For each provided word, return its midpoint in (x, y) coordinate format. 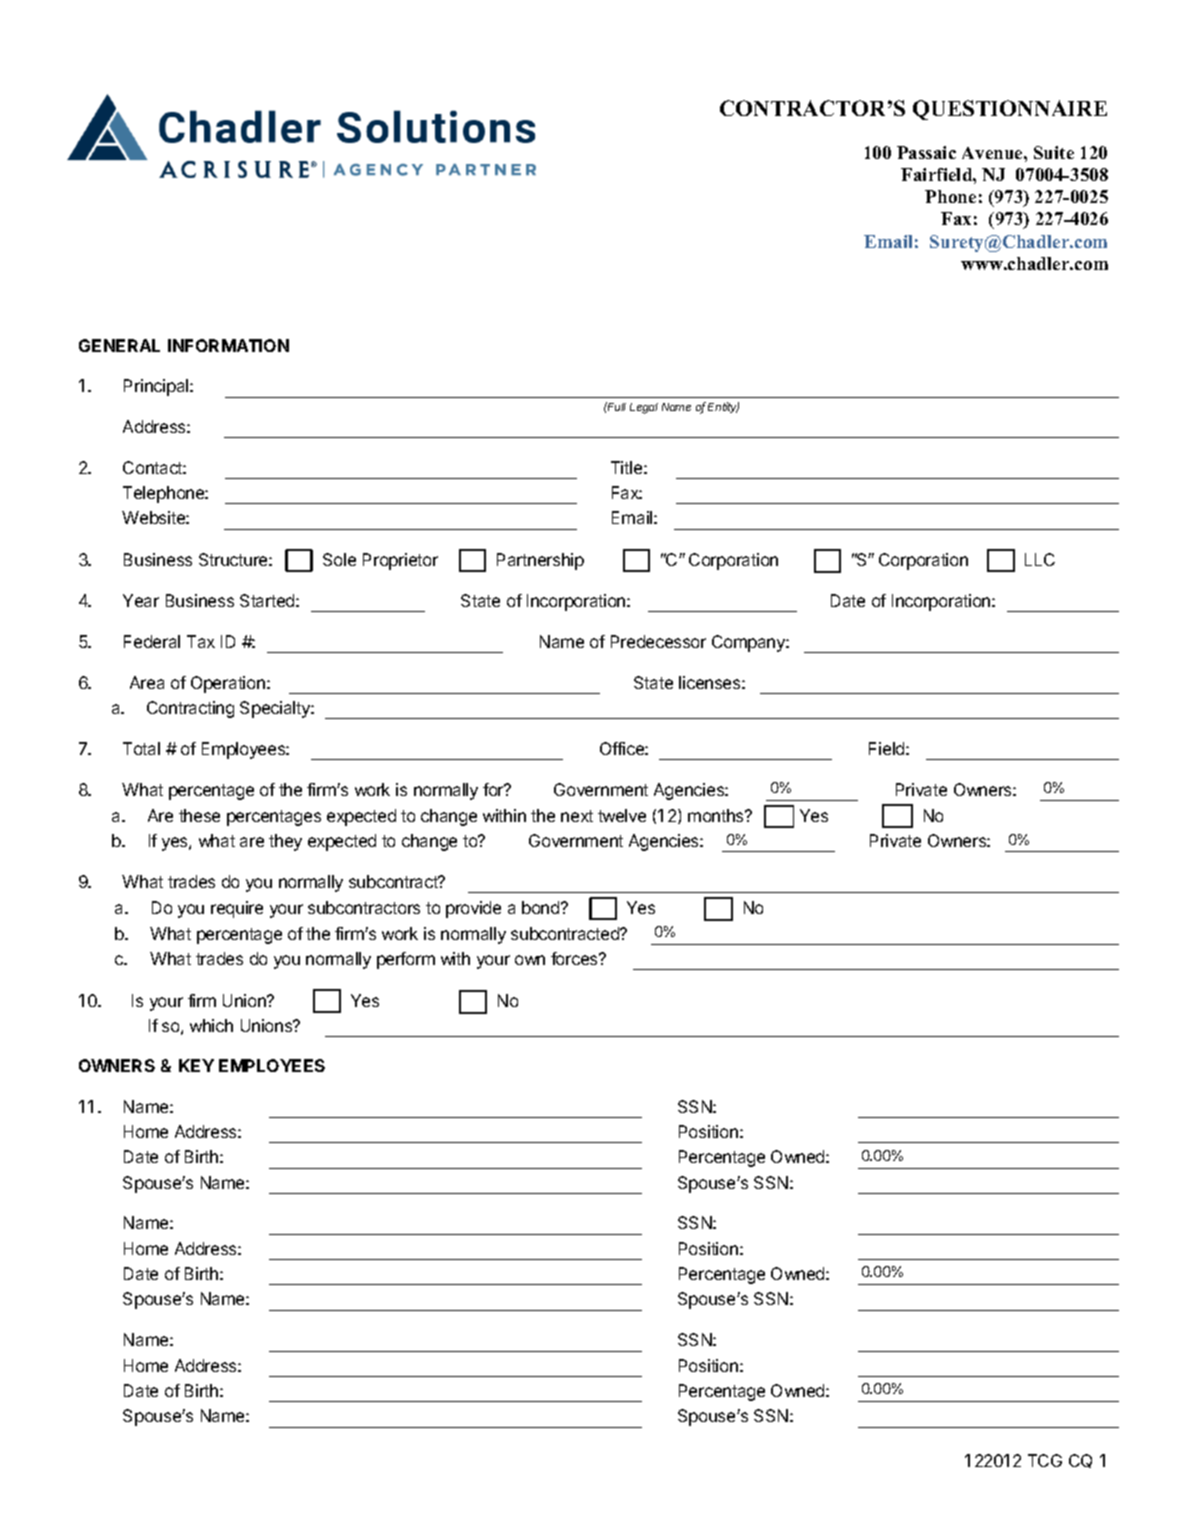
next (577, 816)
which (211, 1025)
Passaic (926, 152)
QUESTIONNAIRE (1010, 110)
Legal (644, 408)
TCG (1045, 1460)
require (237, 909)
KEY (196, 1065)
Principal (157, 387)
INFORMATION (228, 345)
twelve (622, 815)
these (199, 815)
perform (406, 960)
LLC (1040, 559)
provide (473, 909)
